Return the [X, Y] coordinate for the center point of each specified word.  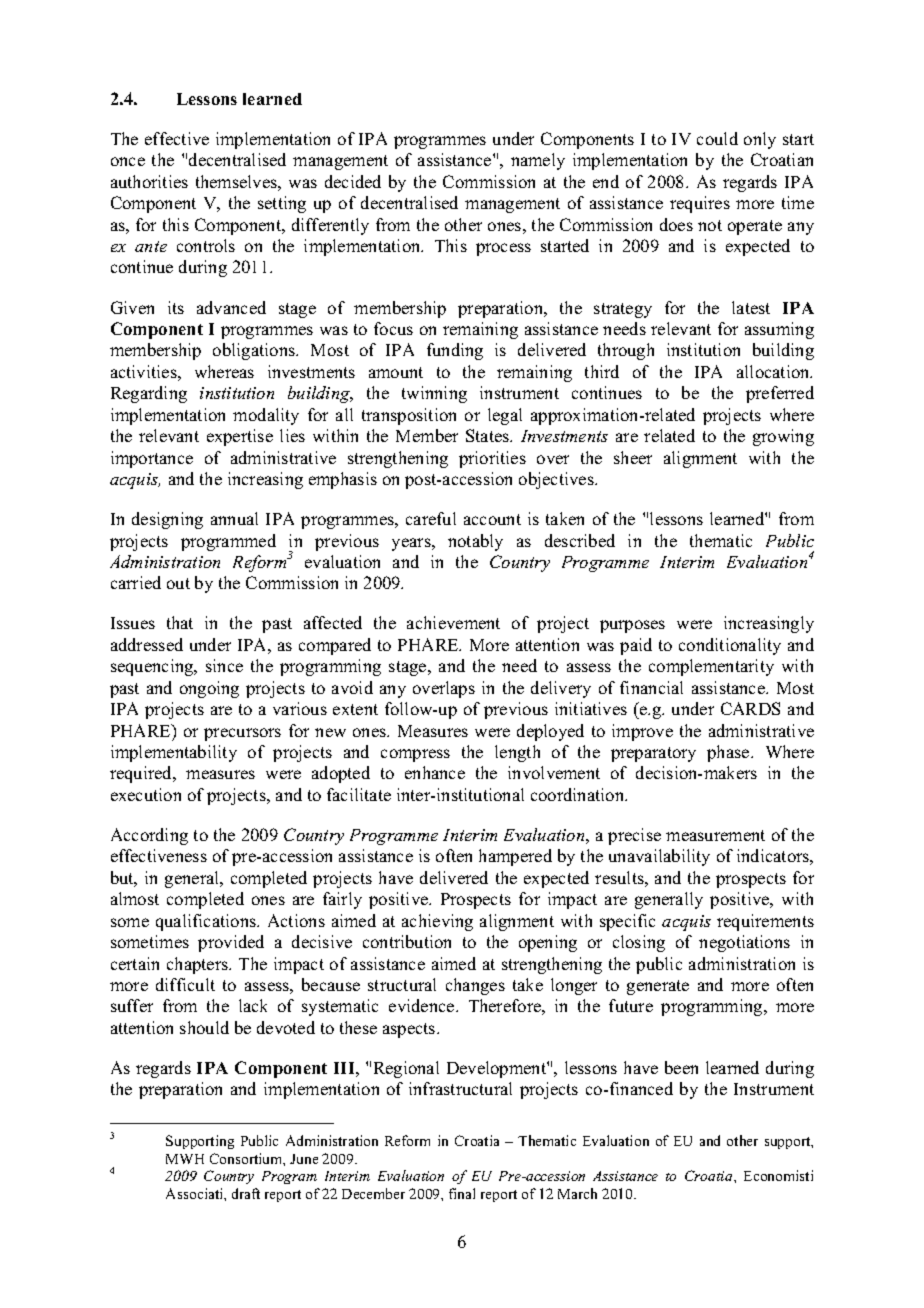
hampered [515, 857]
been [681, 1067]
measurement [715, 835]
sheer [633, 457]
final [462, 1193]
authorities [149, 181]
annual [234, 518]
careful [431, 518]
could [717, 138]
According [149, 836]
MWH [185, 1159]
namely [538, 161]
